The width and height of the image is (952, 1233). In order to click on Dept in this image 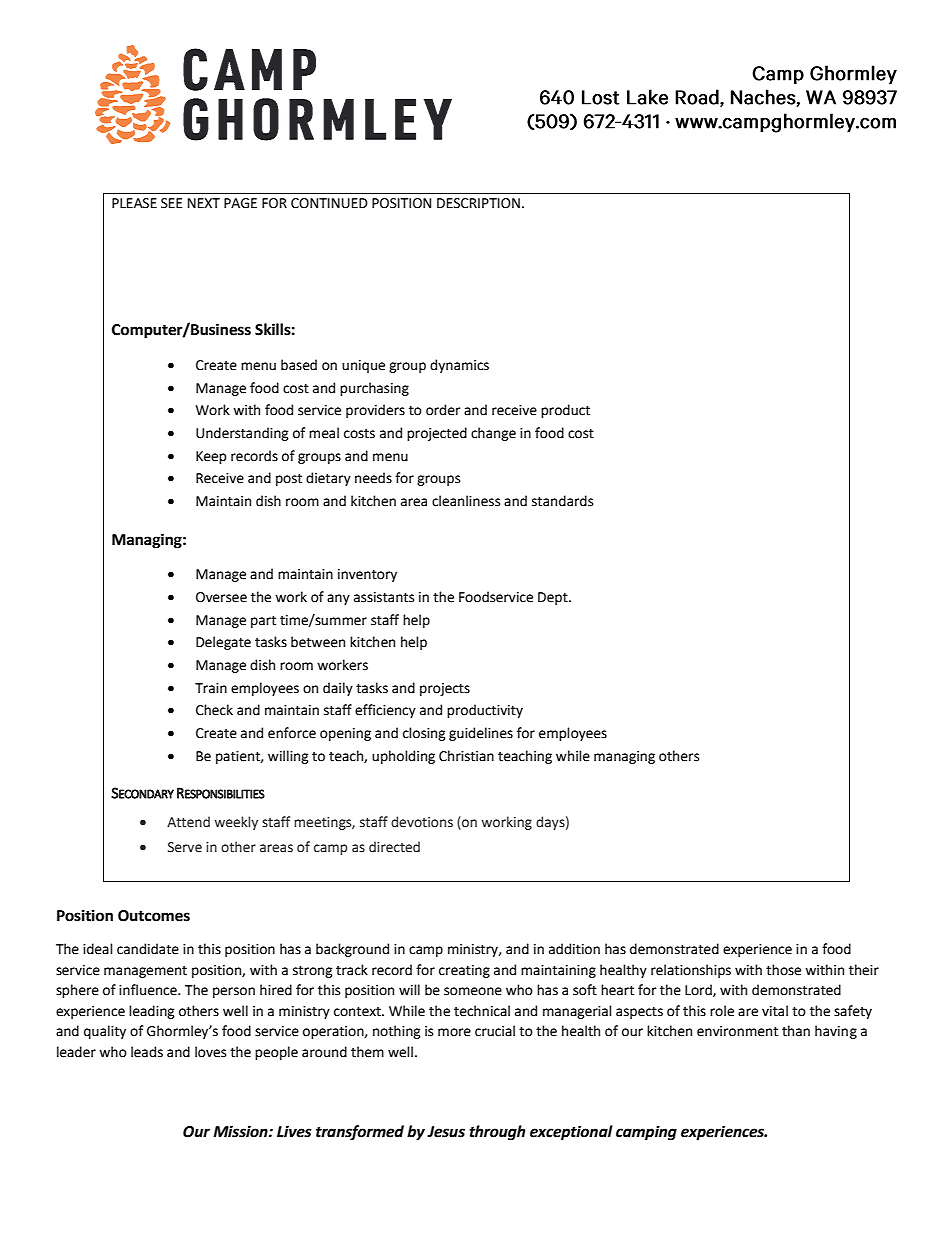, I will do `click(554, 598)`.
